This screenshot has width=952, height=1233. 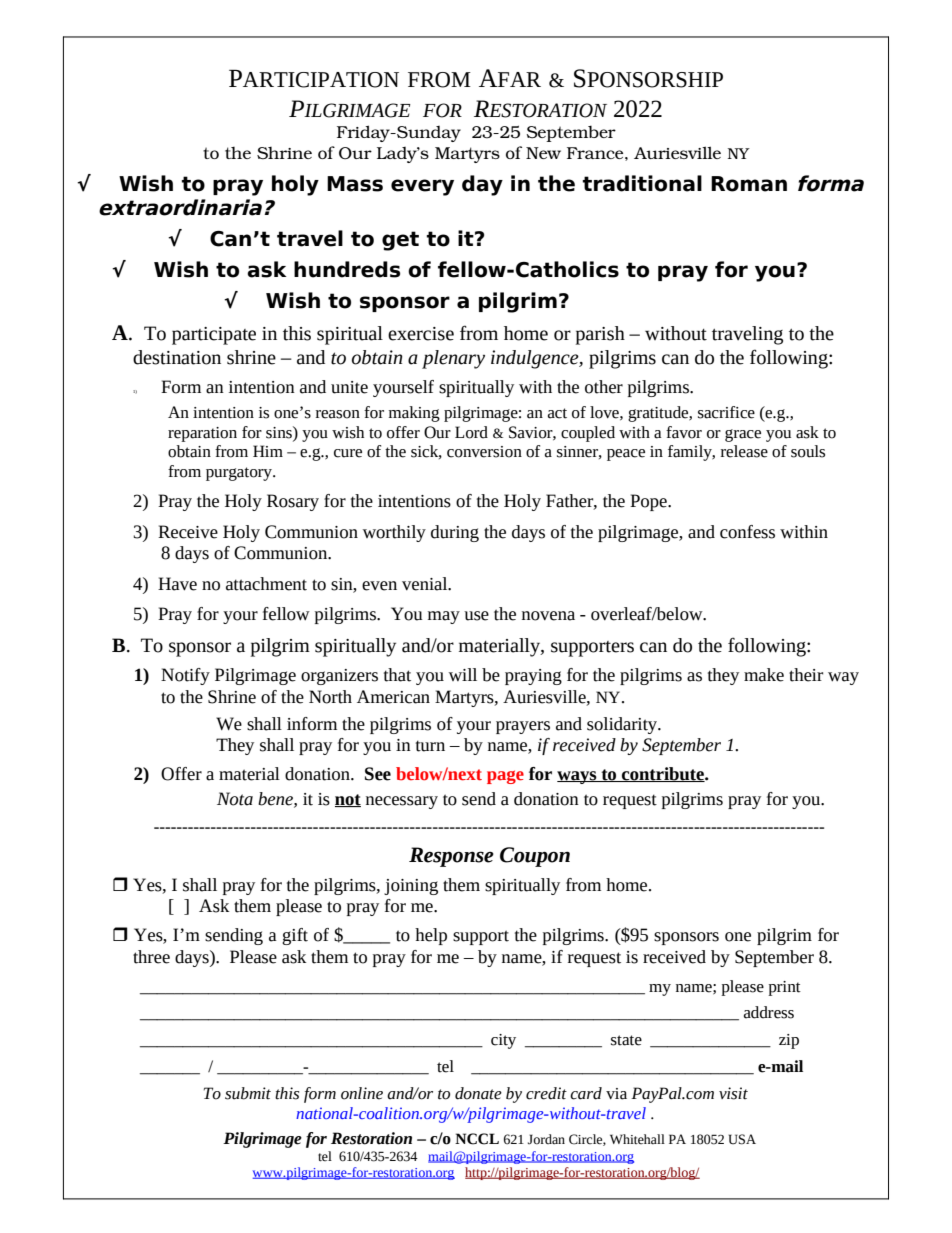 I want to click on release, so click(x=744, y=451).
